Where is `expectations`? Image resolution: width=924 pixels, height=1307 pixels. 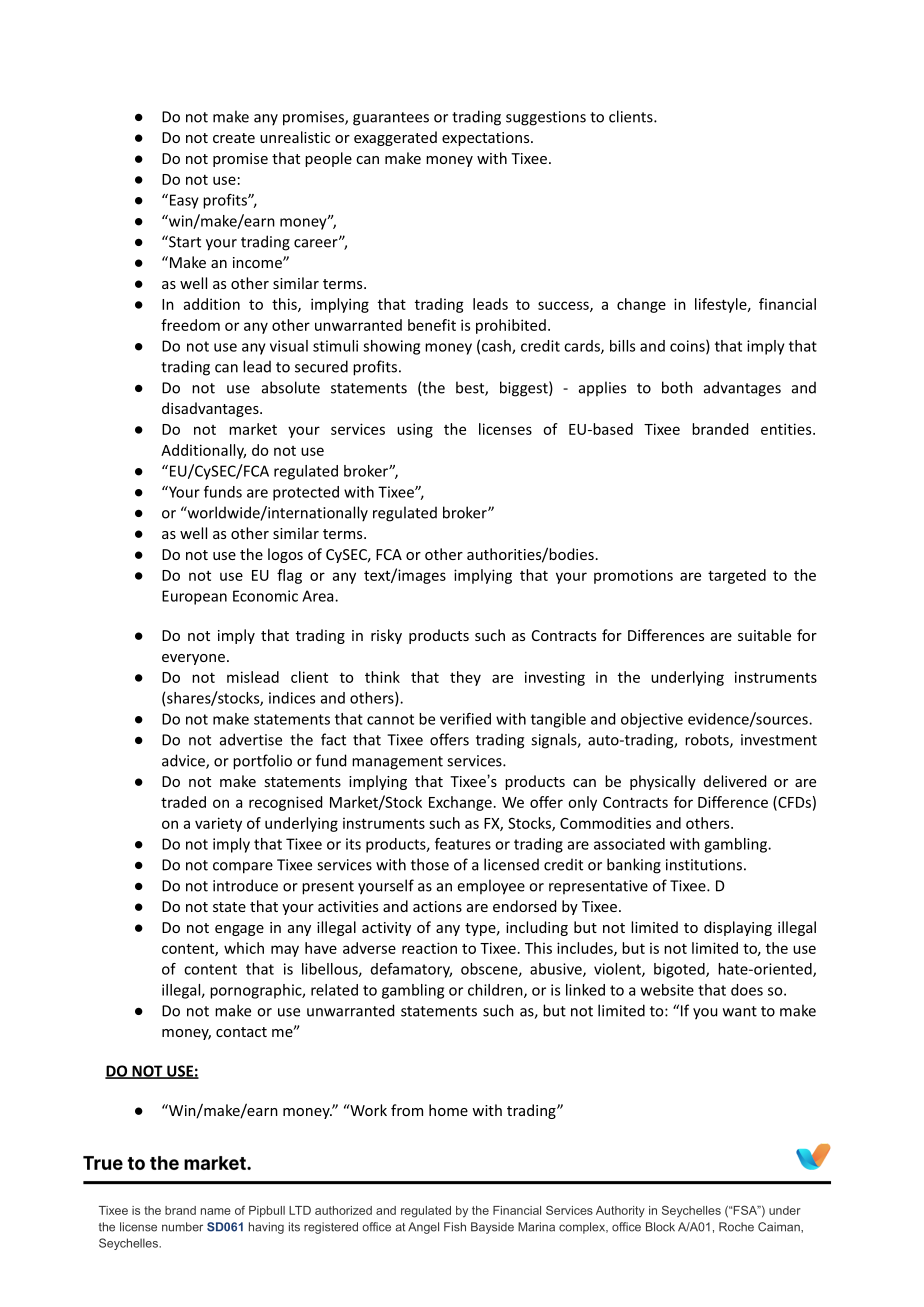 expectations is located at coordinates (487, 139).
